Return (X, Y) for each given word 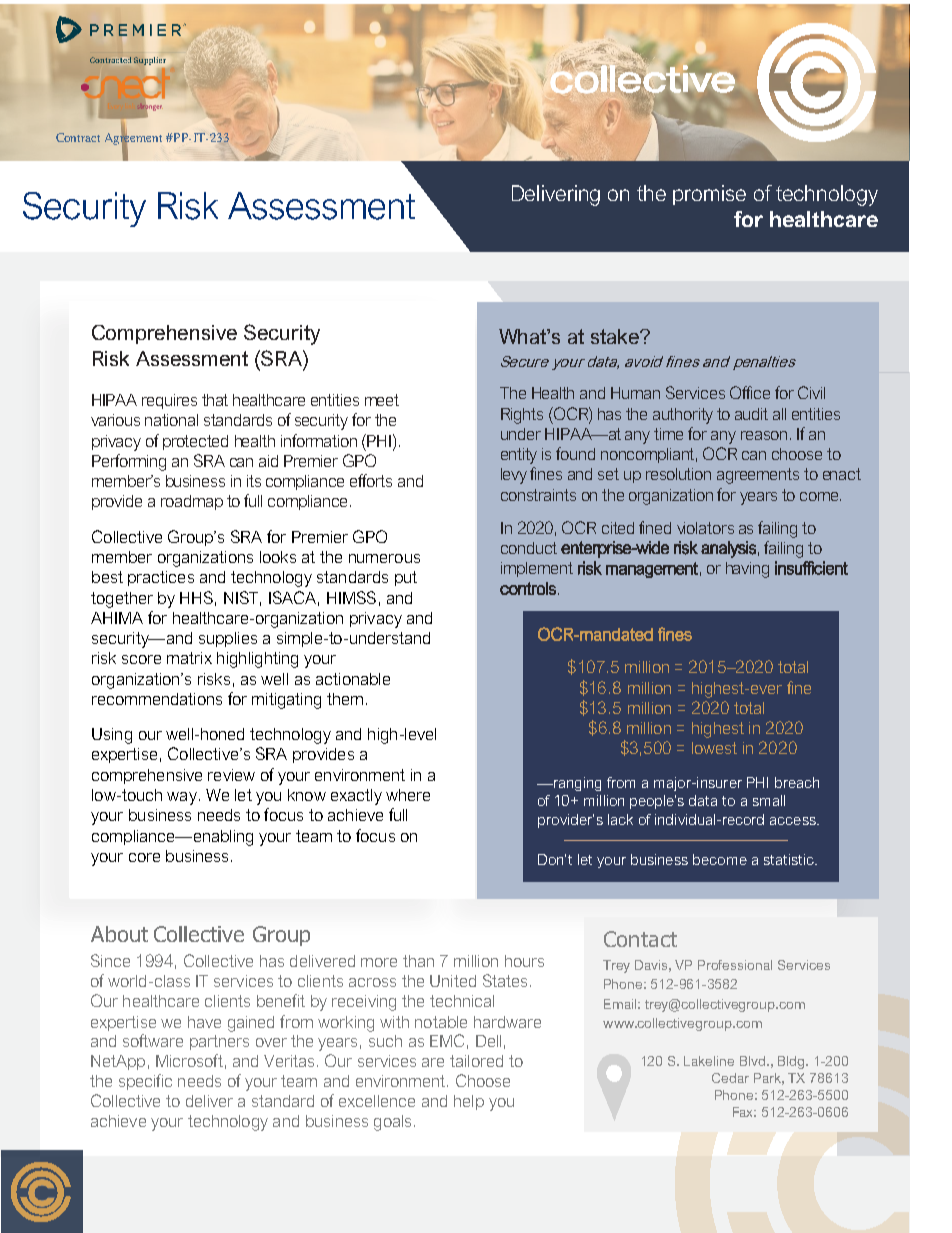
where (408, 795)
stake (616, 336)
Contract (78, 137)
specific (145, 1082)
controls (528, 588)
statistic (790, 859)
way (182, 798)
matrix (189, 658)
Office (750, 392)
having (747, 570)
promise (709, 195)
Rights (522, 416)
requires (169, 401)
